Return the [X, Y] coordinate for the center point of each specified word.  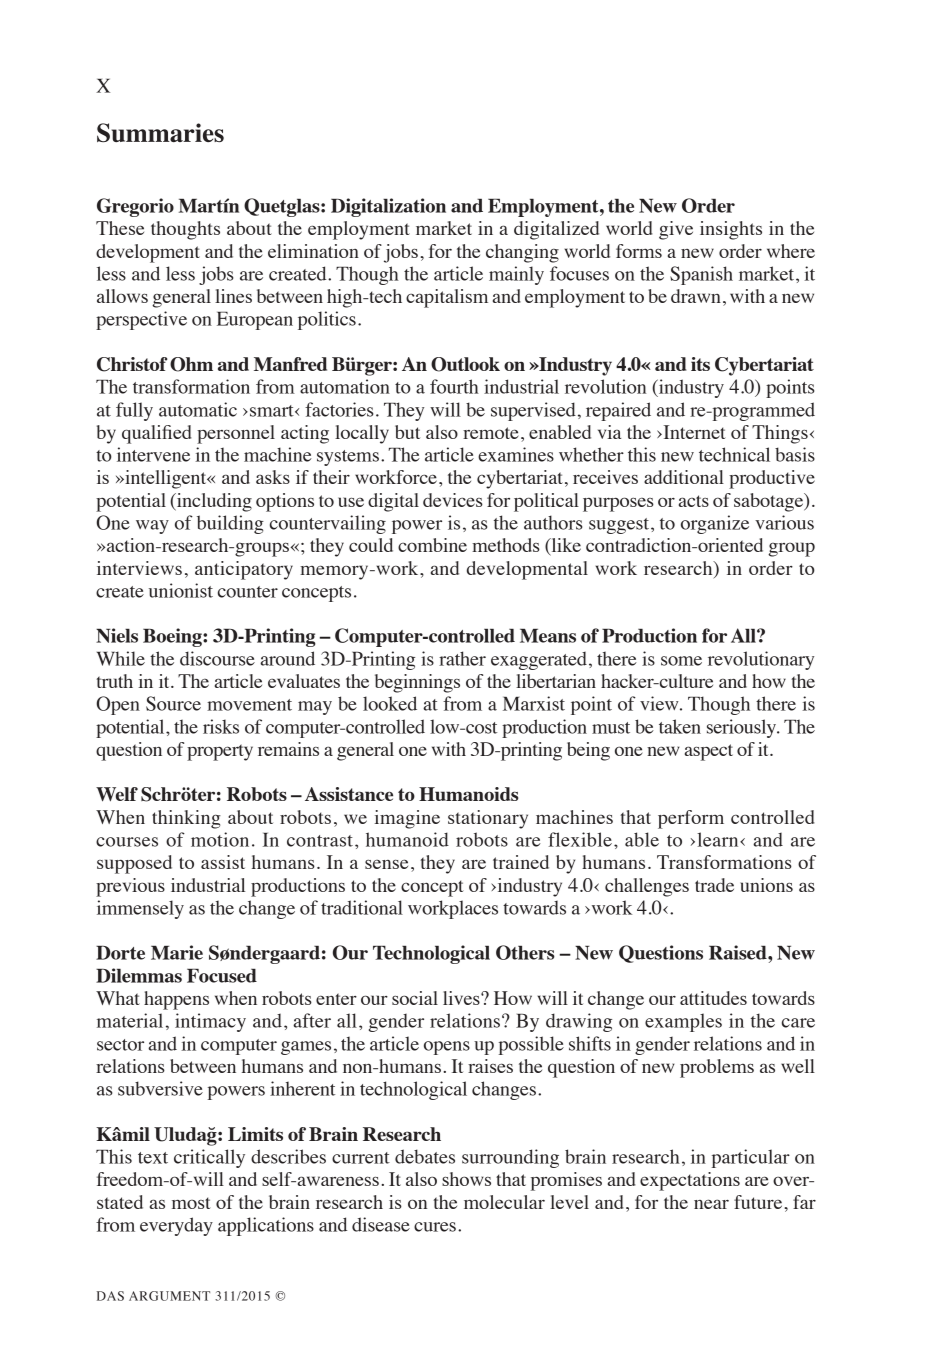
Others [525, 952]
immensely [140, 909]
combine [432, 545]
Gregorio [135, 207]
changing [522, 253]
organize [715, 524]
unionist [181, 590]
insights [731, 230]
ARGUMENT [169, 1296]
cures [435, 1227]
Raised [739, 952]
